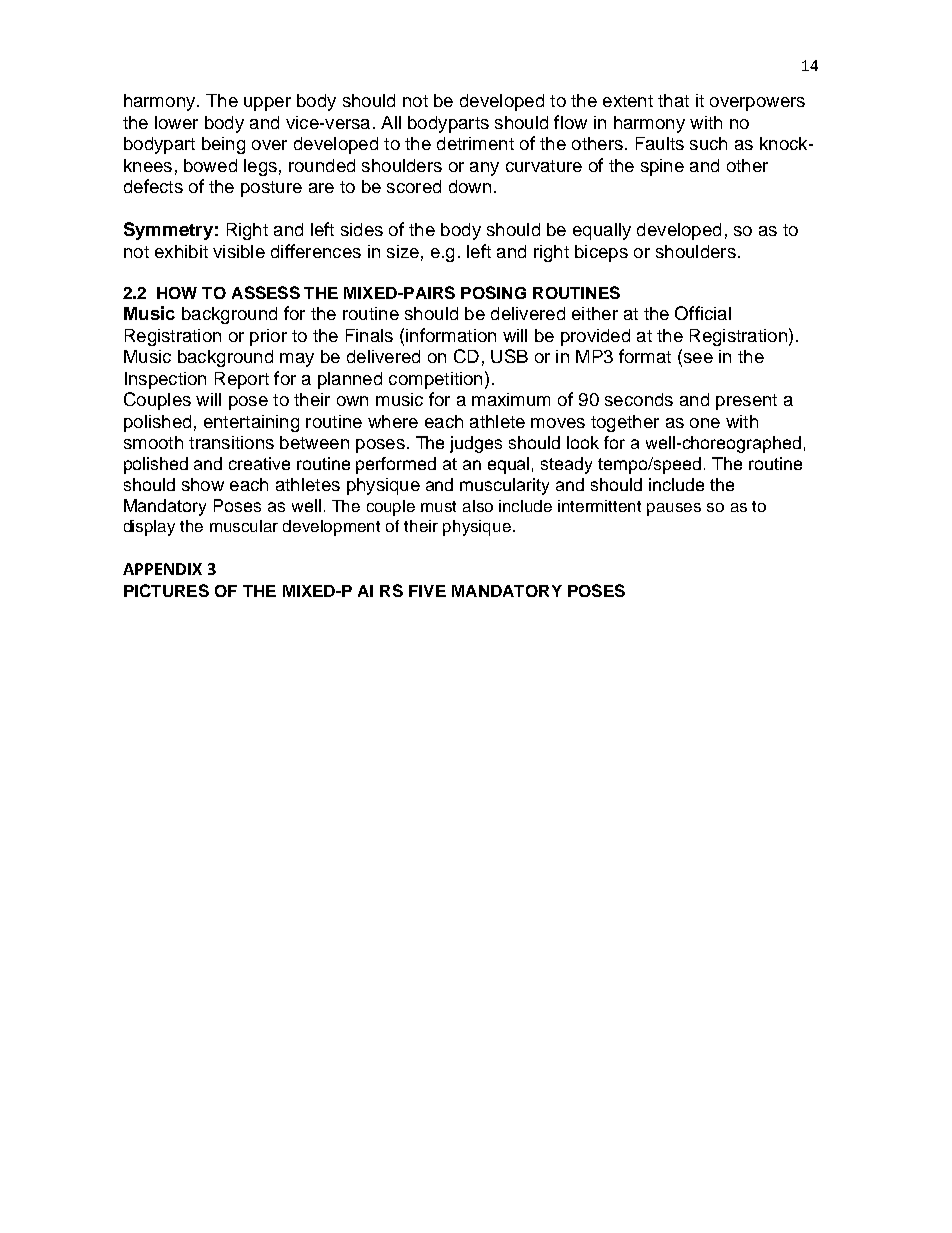 The width and height of the screenshot is (952, 1233). Describe the element at coordinates (268, 337) in the screenshot. I see `prior` at that location.
